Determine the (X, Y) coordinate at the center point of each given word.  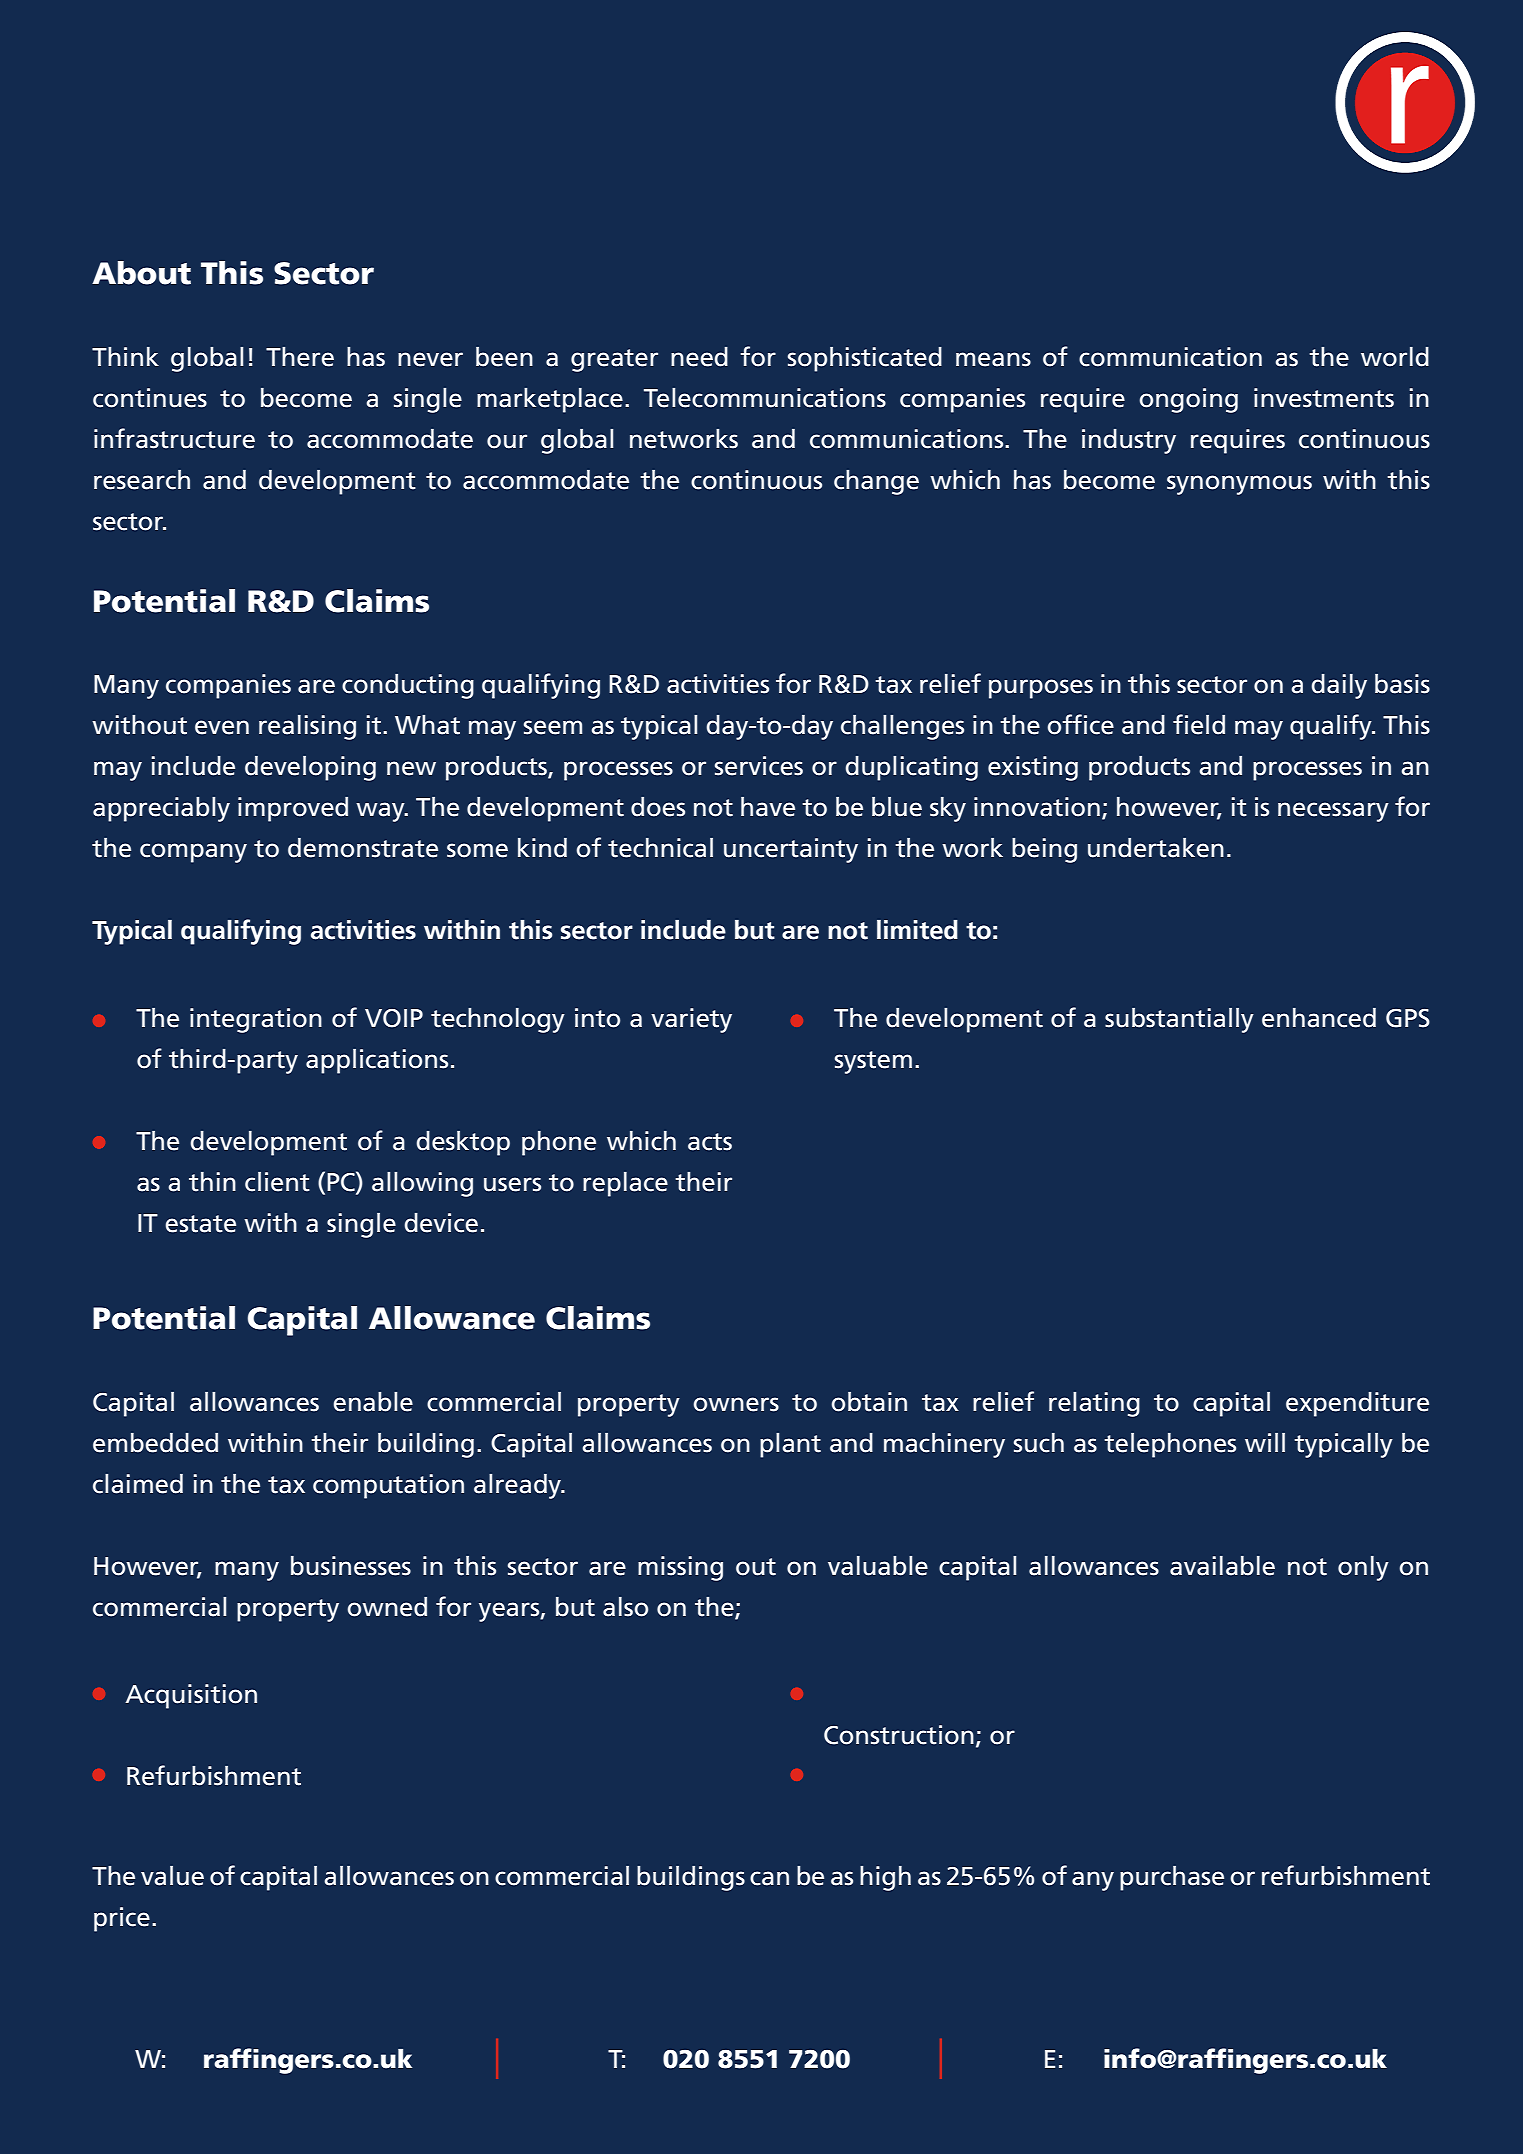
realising (307, 727)
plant (790, 1445)
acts (710, 1142)
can (769, 1878)
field (1199, 724)
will (1265, 1442)
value (172, 1876)
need (699, 357)
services (759, 766)
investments (1324, 398)
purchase (1172, 1878)
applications (377, 1061)
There (300, 357)
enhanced (1319, 1018)
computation (388, 1486)
